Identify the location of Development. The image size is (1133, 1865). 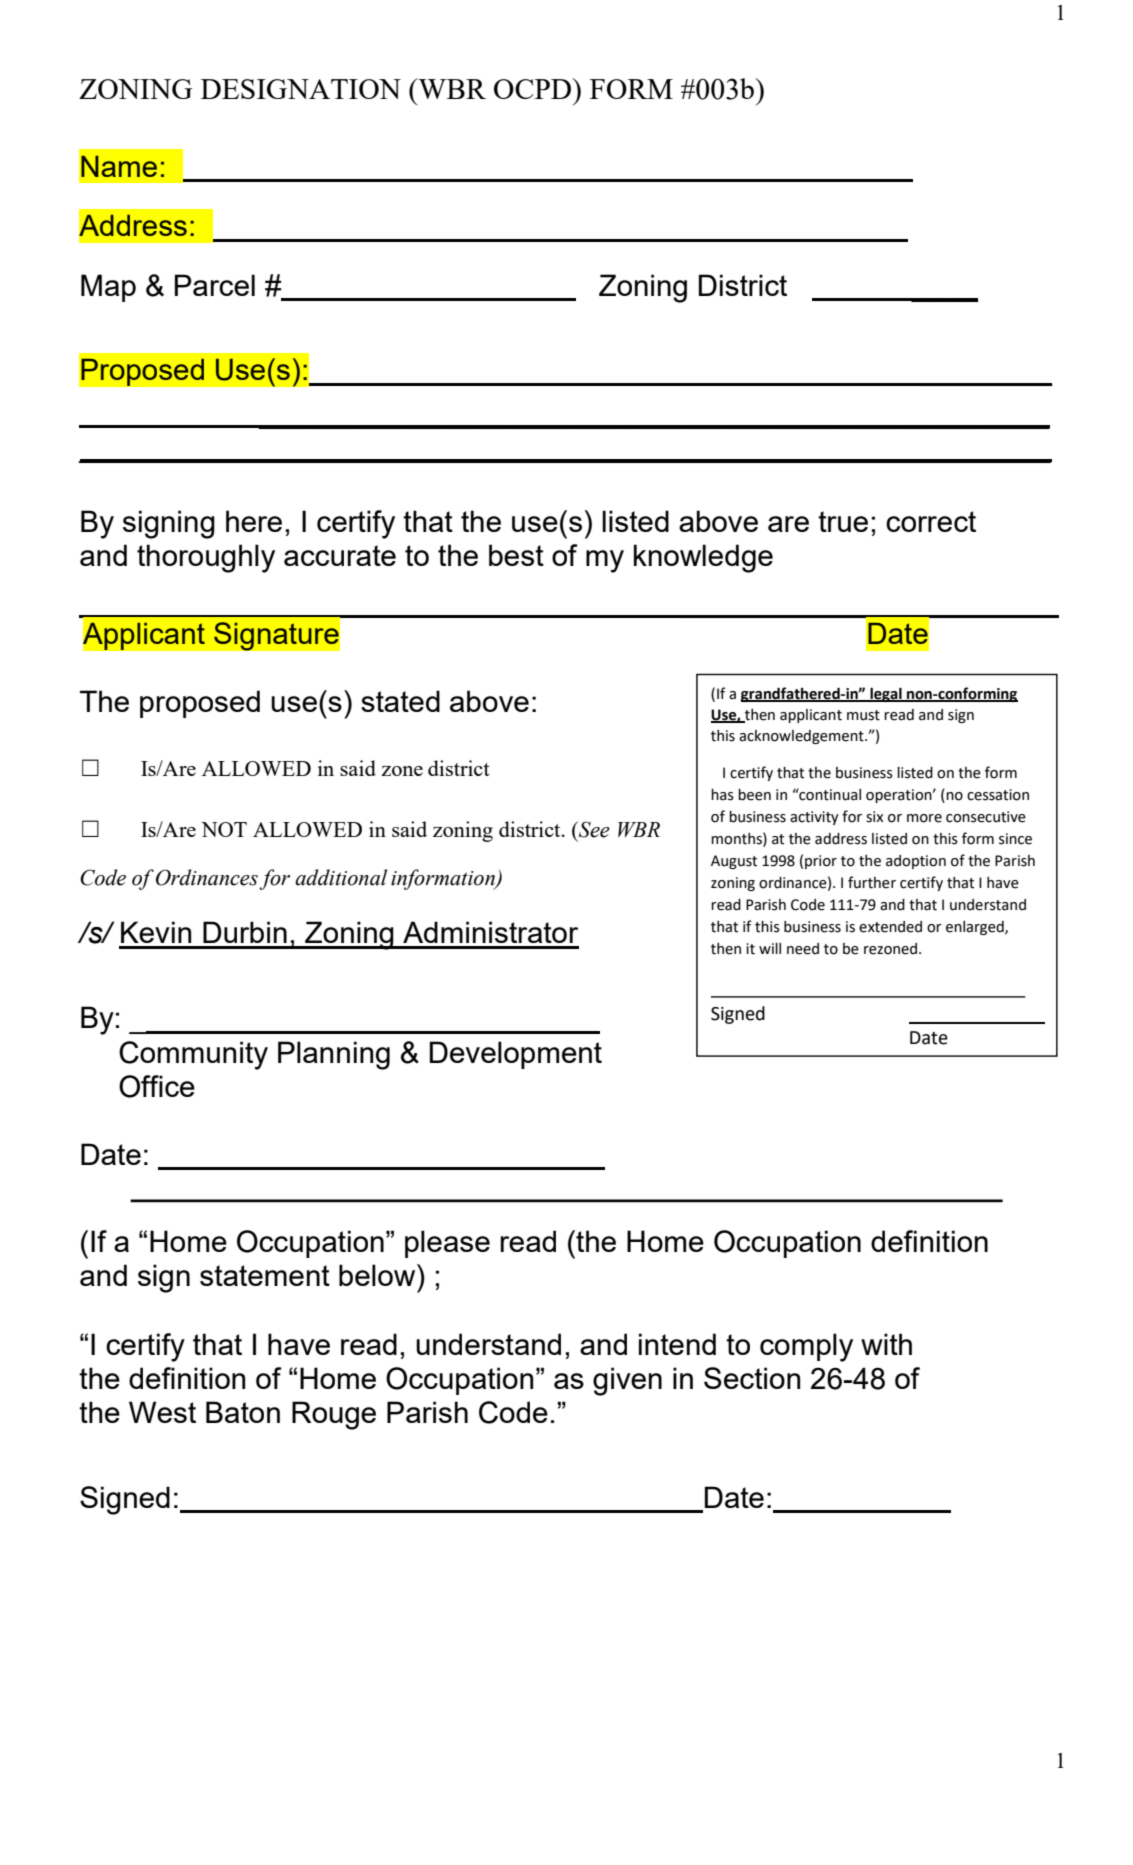
(516, 1055).
